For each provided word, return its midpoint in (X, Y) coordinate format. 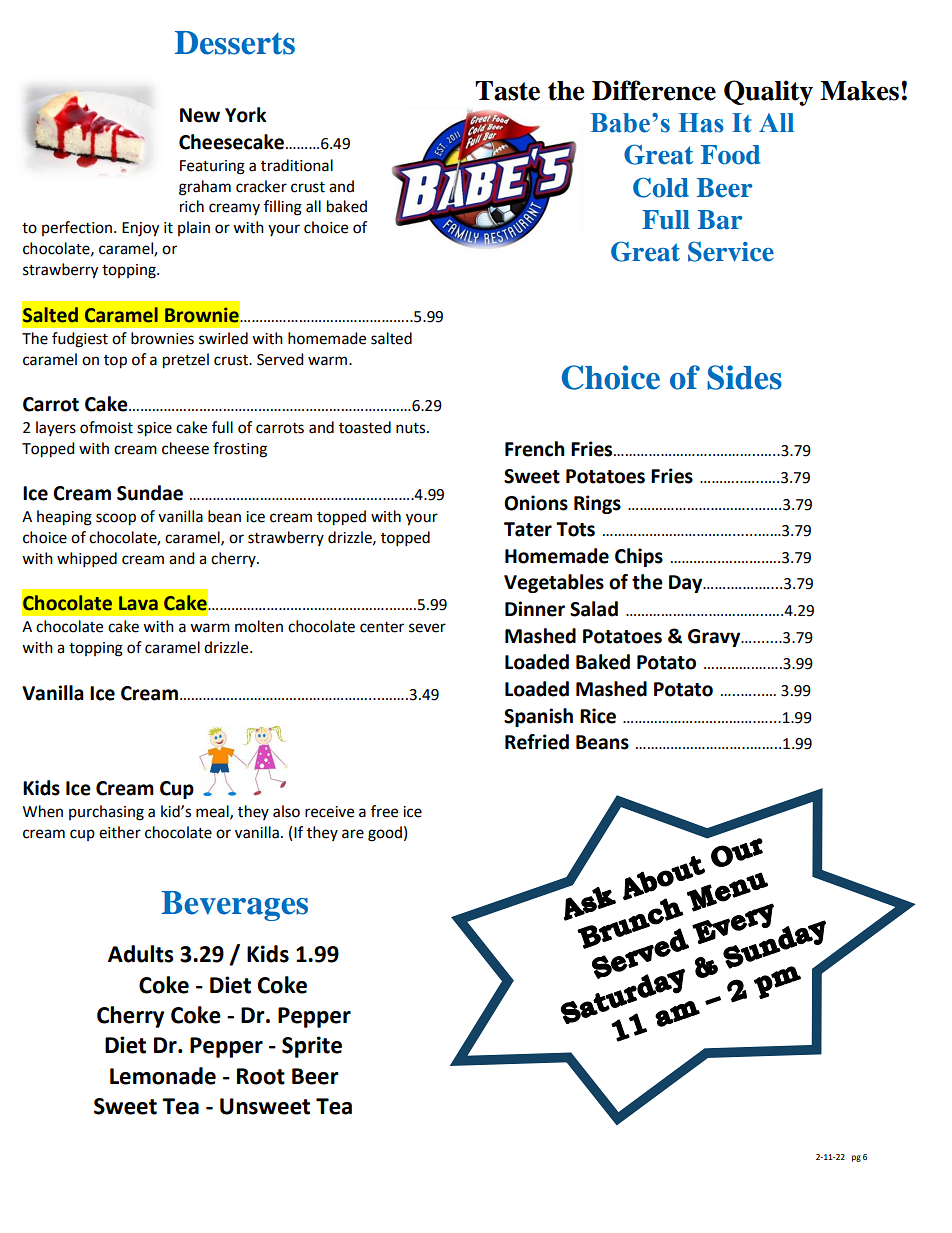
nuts (412, 428)
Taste (507, 91)
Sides (744, 377)
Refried (537, 742)
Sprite (312, 1047)
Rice (598, 716)
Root (261, 1076)
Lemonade (163, 1076)
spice (154, 429)
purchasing (106, 813)
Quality (768, 93)
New (200, 115)
